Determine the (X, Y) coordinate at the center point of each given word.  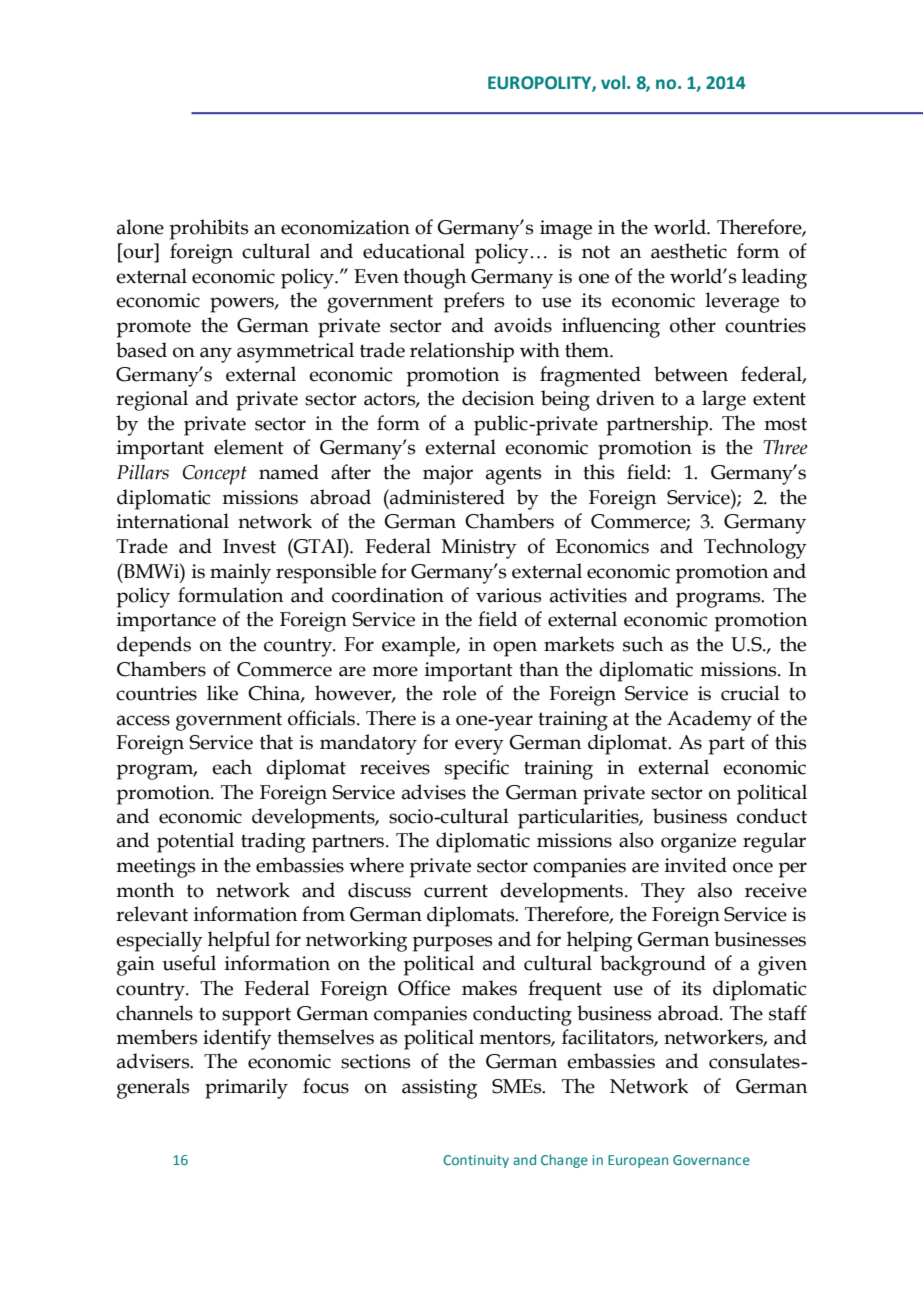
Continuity (476, 1161)
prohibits (209, 229)
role (459, 693)
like (222, 693)
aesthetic (689, 251)
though (435, 278)
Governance (711, 1160)
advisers (154, 1061)
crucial (750, 693)
